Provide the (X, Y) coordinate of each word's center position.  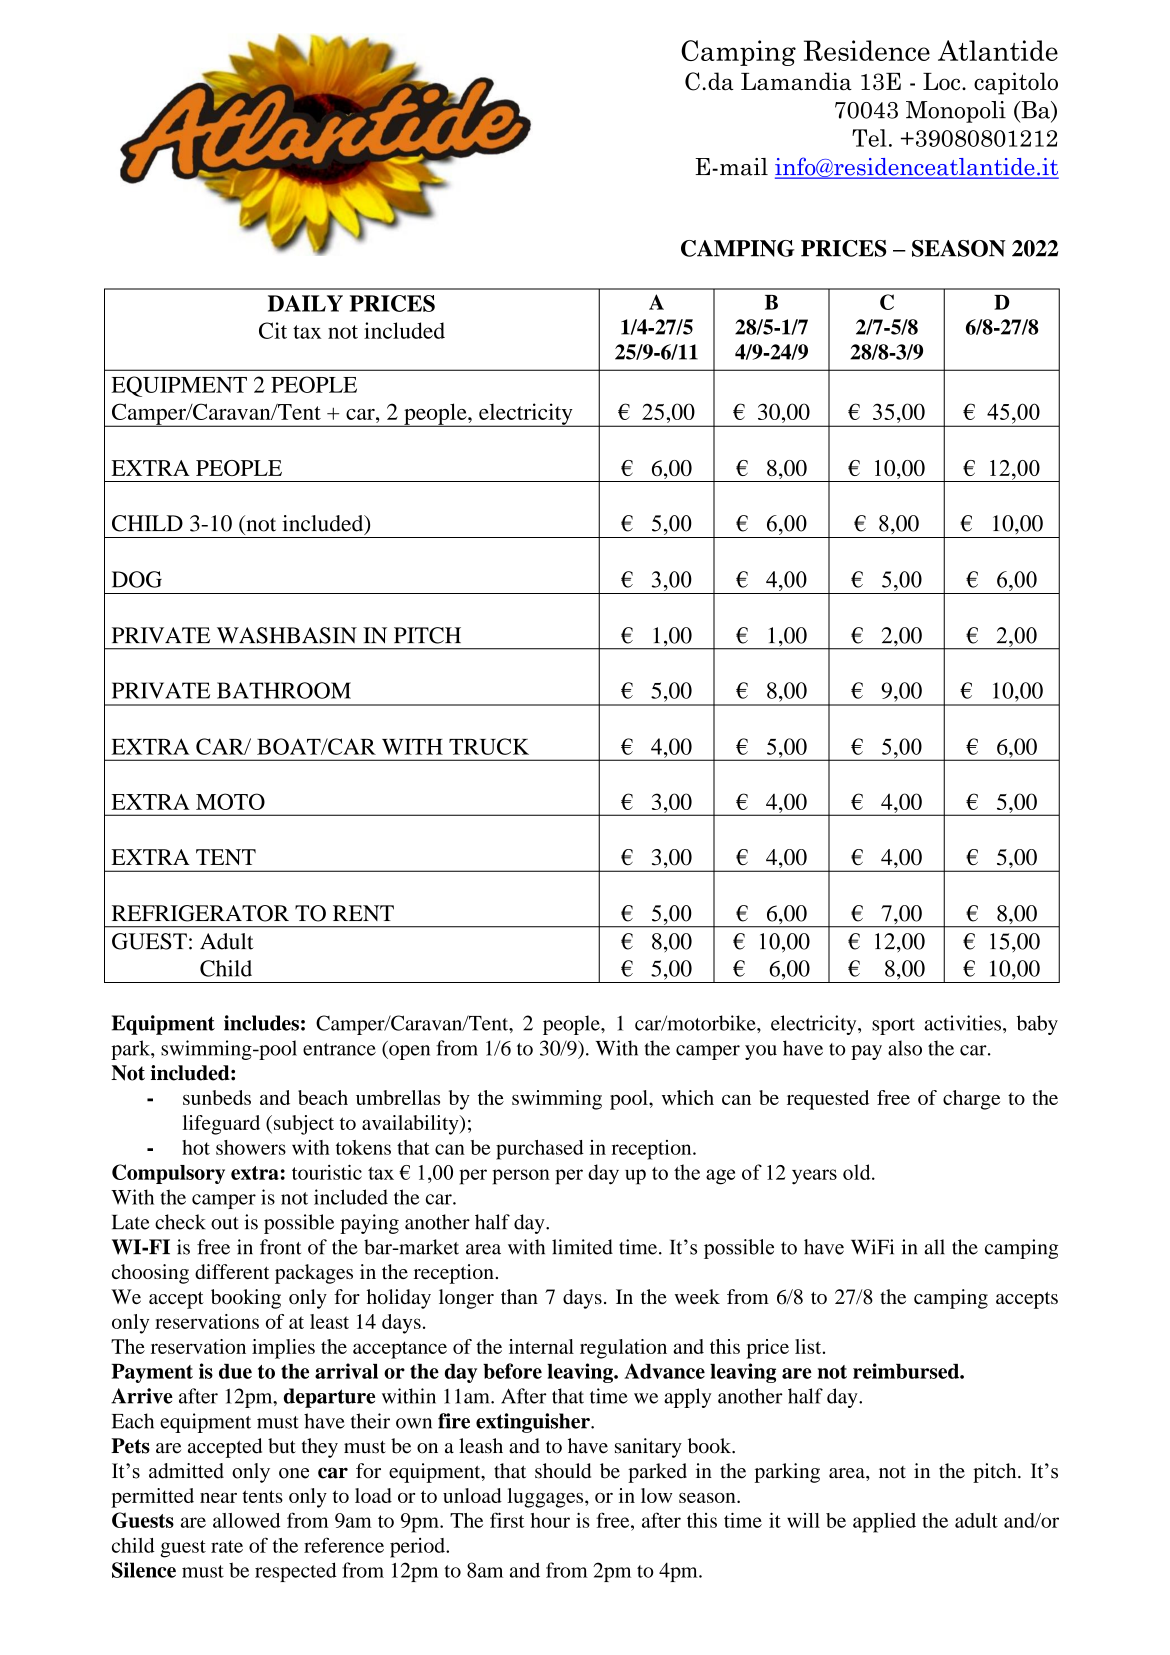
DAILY (305, 303)
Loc (943, 81)
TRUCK (489, 746)
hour (550, 1520)
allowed (246, 1520)
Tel (869, 138)
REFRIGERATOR (200, 913)
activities (962, 1023)
